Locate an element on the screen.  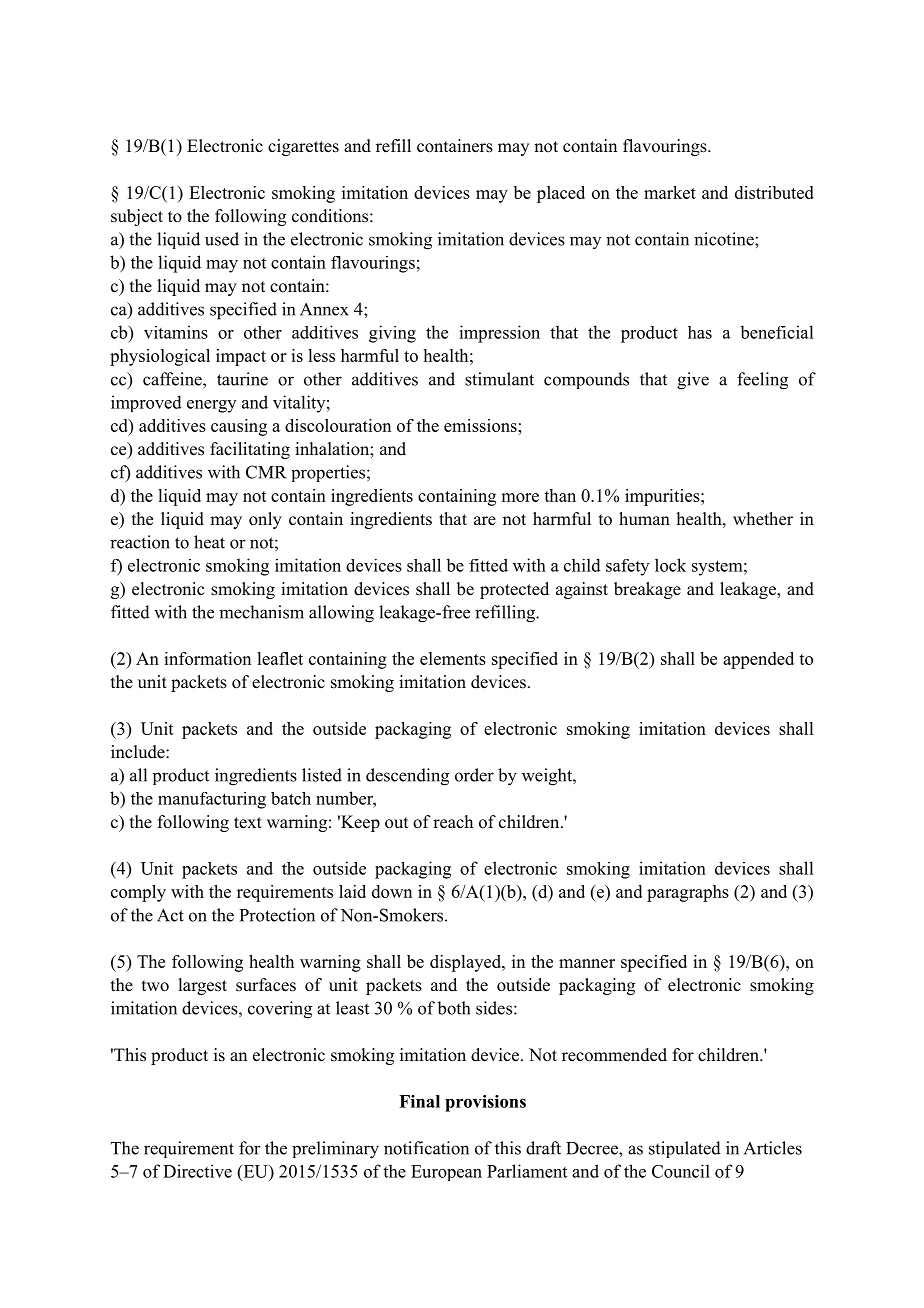
reach is located at coordinates (453, 822).
